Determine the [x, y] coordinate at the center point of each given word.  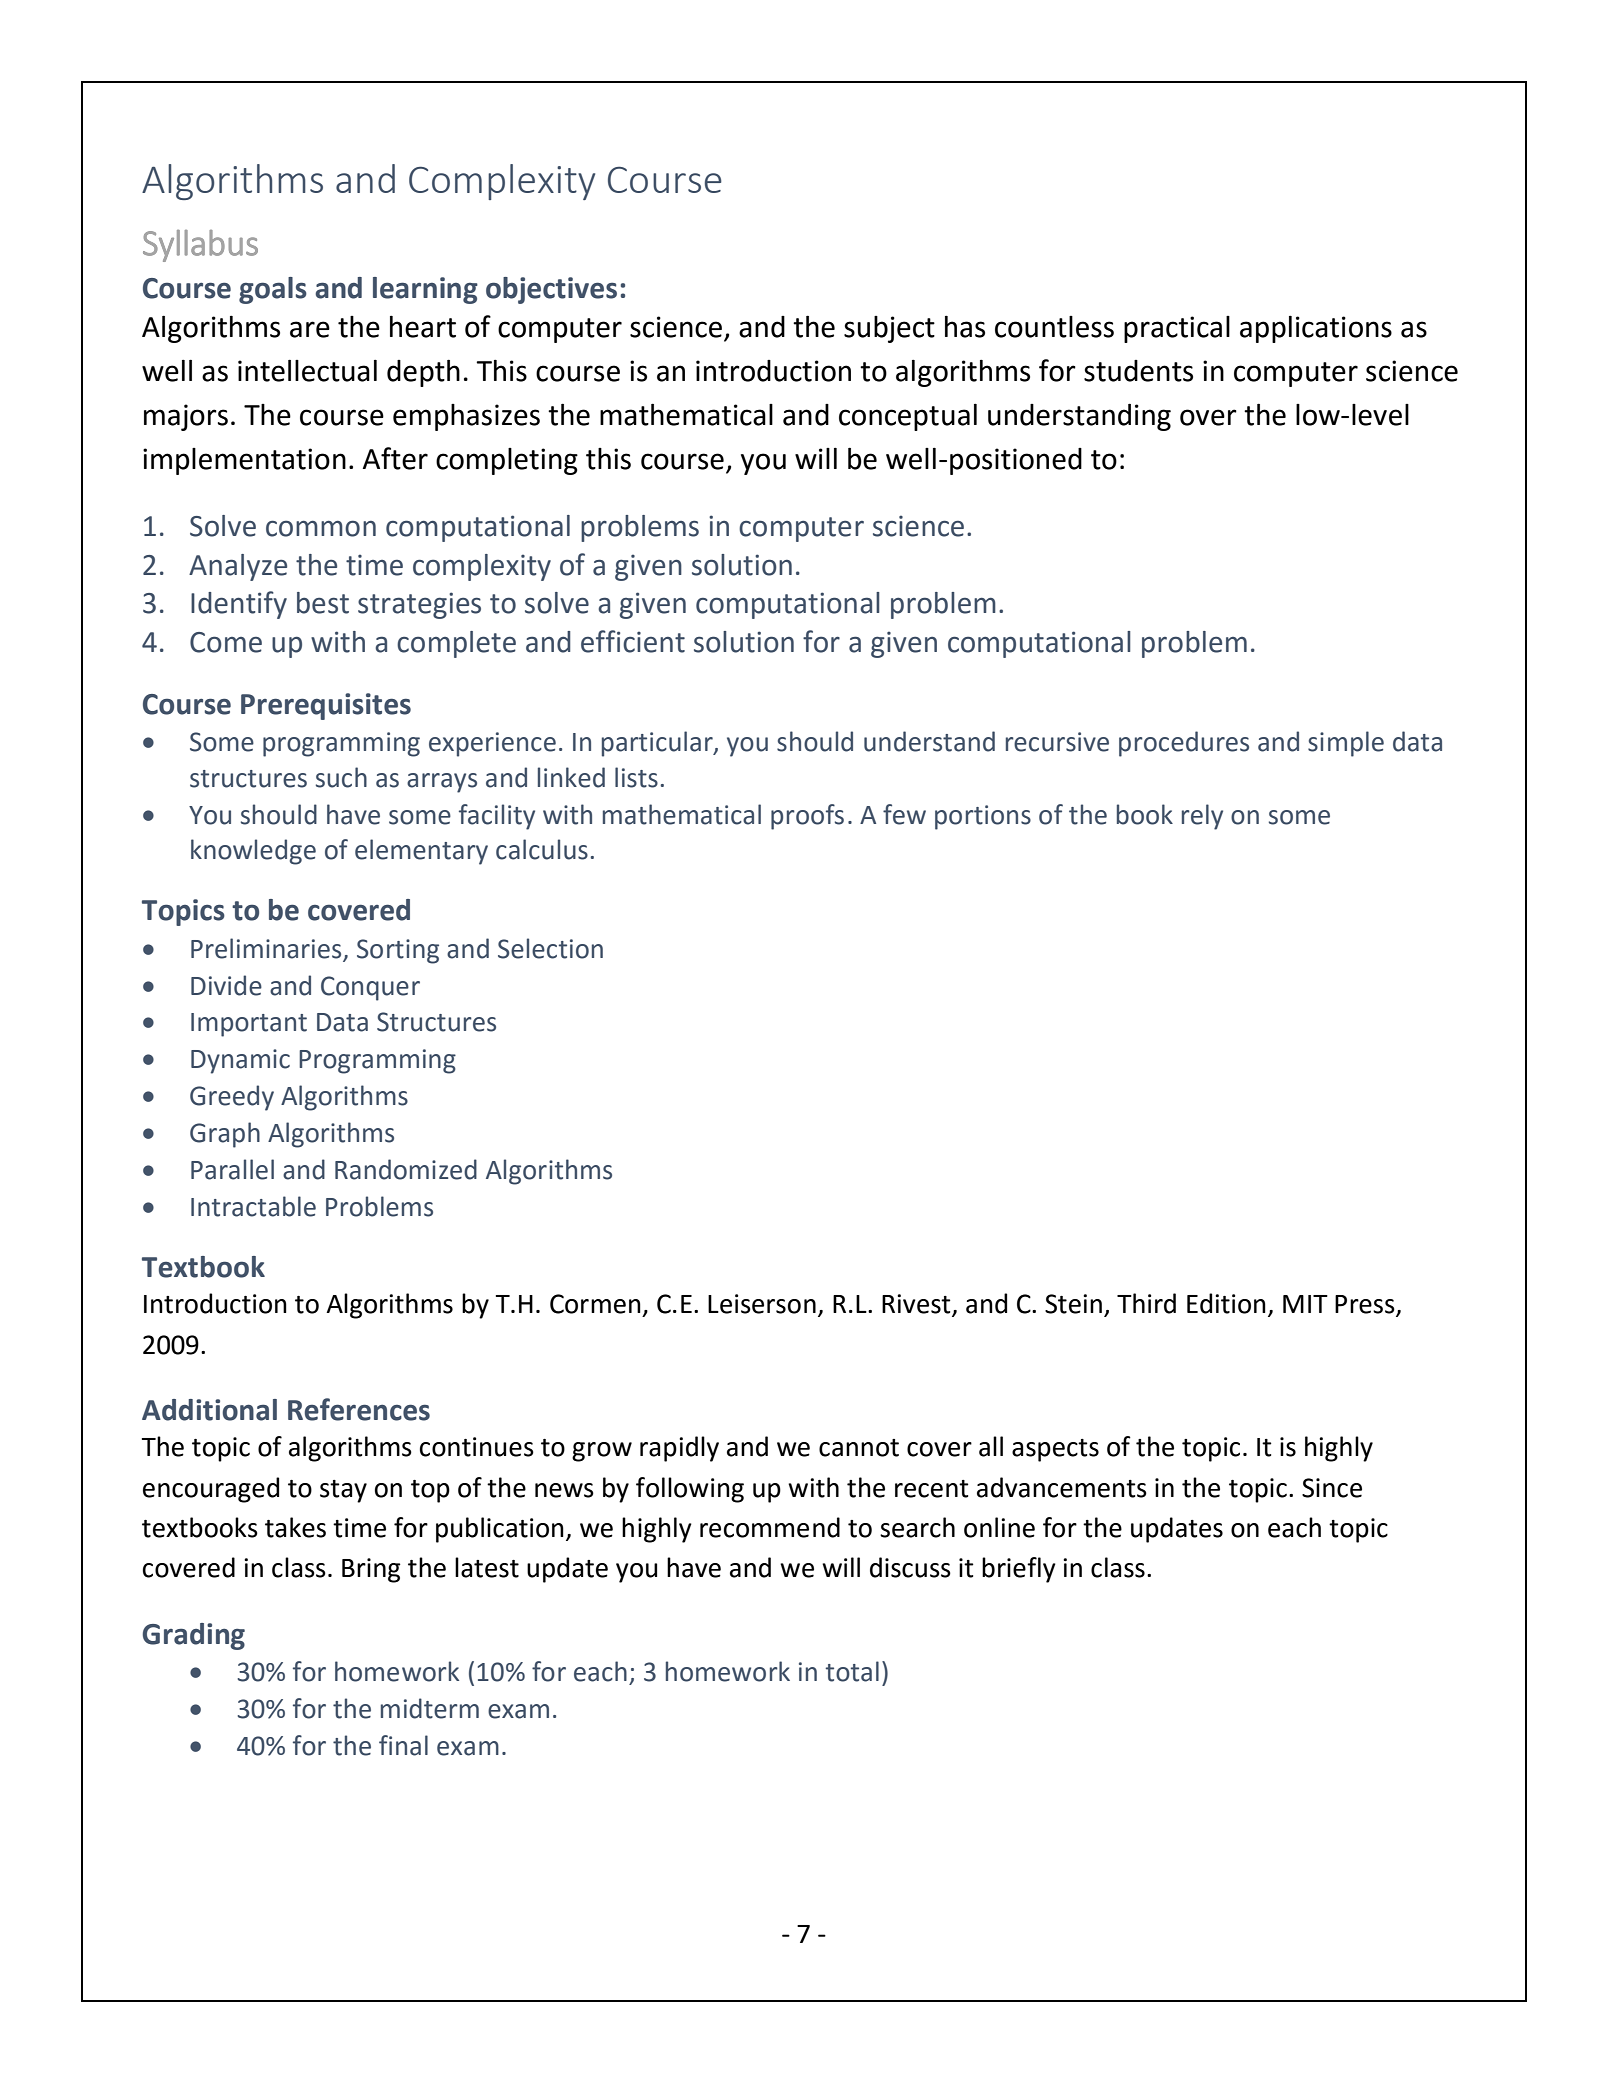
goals [273, 290]
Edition [1226, 1303]
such [341, 777]
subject [889, 329]
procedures [1184, 744]
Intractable [253, 1206]
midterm [430, 1708]
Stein [1073, 1304]
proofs [807, 817]
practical [1177, 329]
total [852, 1671]
